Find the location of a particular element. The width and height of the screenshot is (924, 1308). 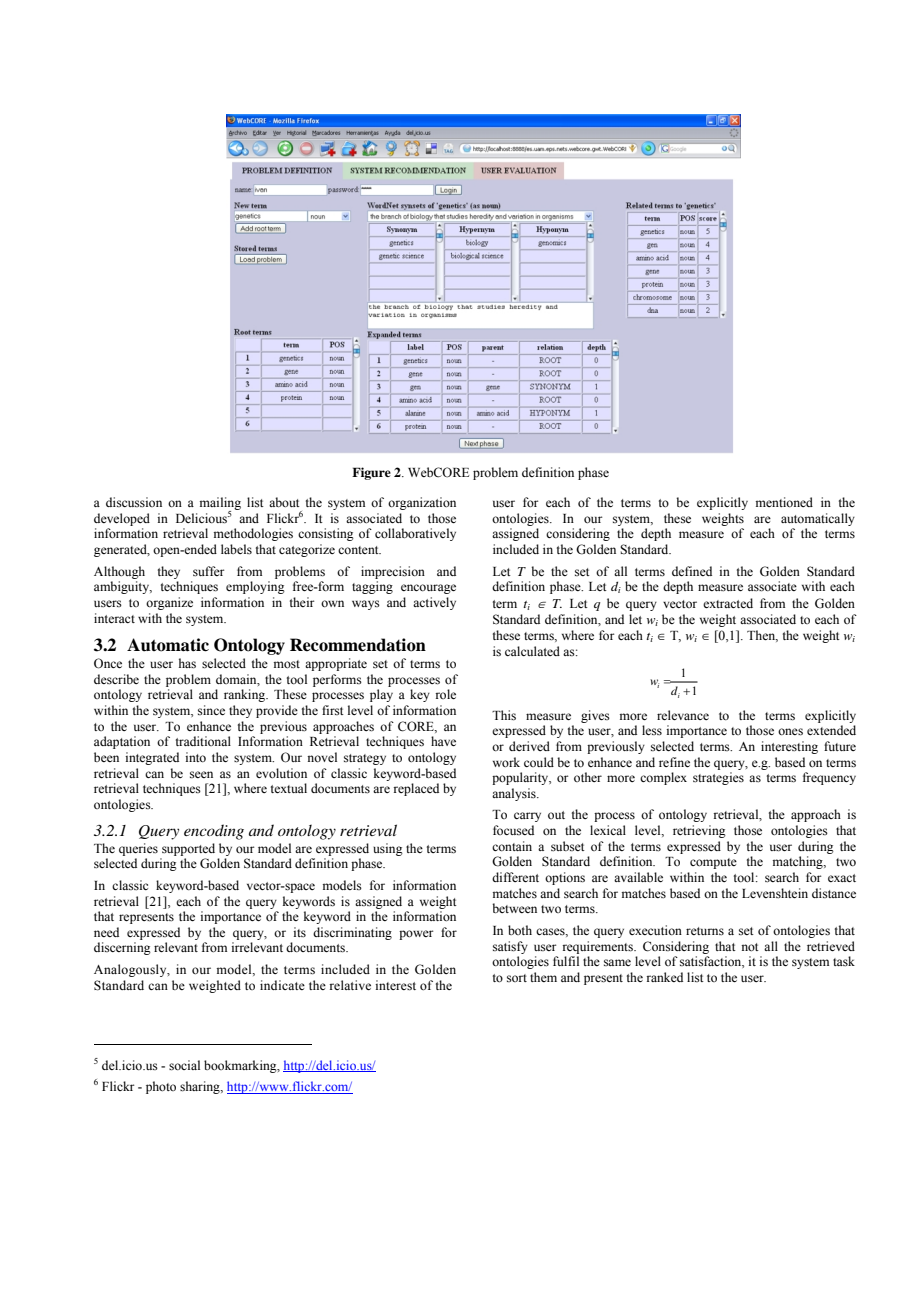

mailing is located at coordinates (220, 504).
